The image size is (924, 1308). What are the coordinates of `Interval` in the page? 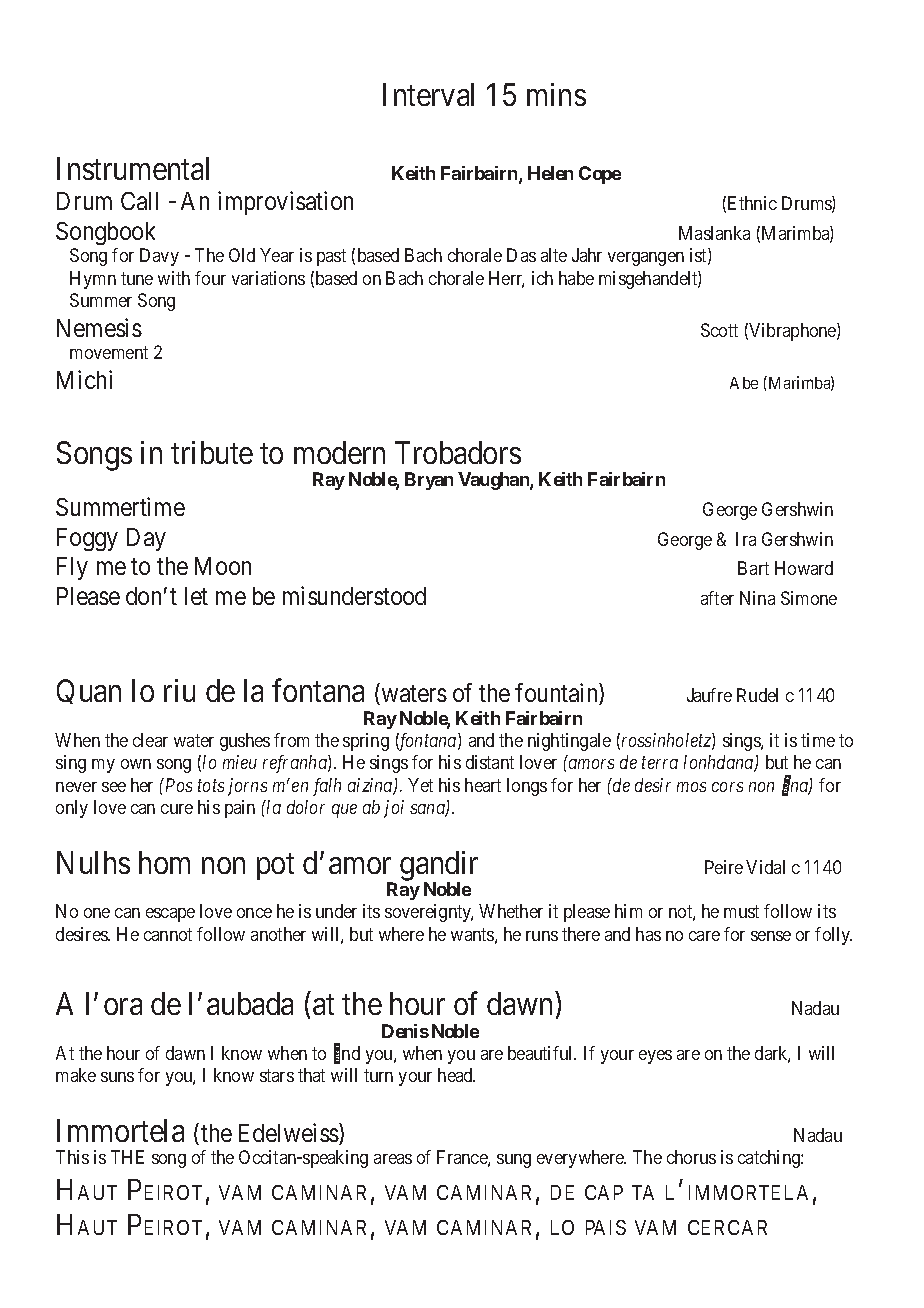 It's located at (428, 94).
